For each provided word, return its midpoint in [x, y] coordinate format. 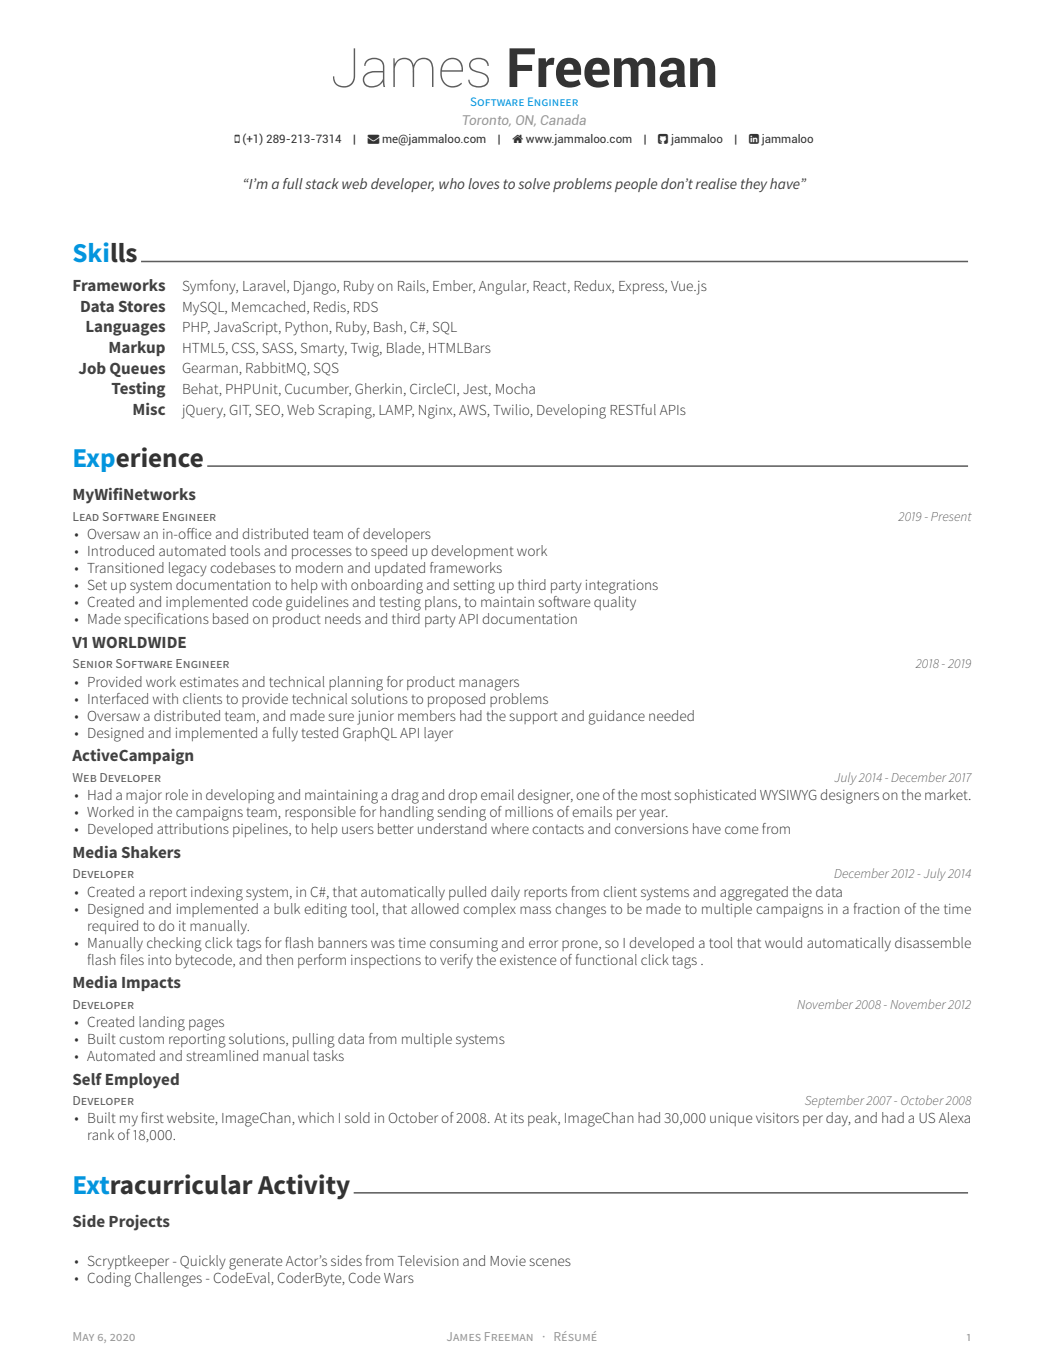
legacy [188, 569]
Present [951, 516]
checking [174, 944]
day [838, 1119]
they [754, 185]
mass [535, 910]
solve [534, 183]
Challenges [168, 1279]
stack [322, 183]
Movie [508, 1261]
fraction [877, 908]
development [472, 552]
